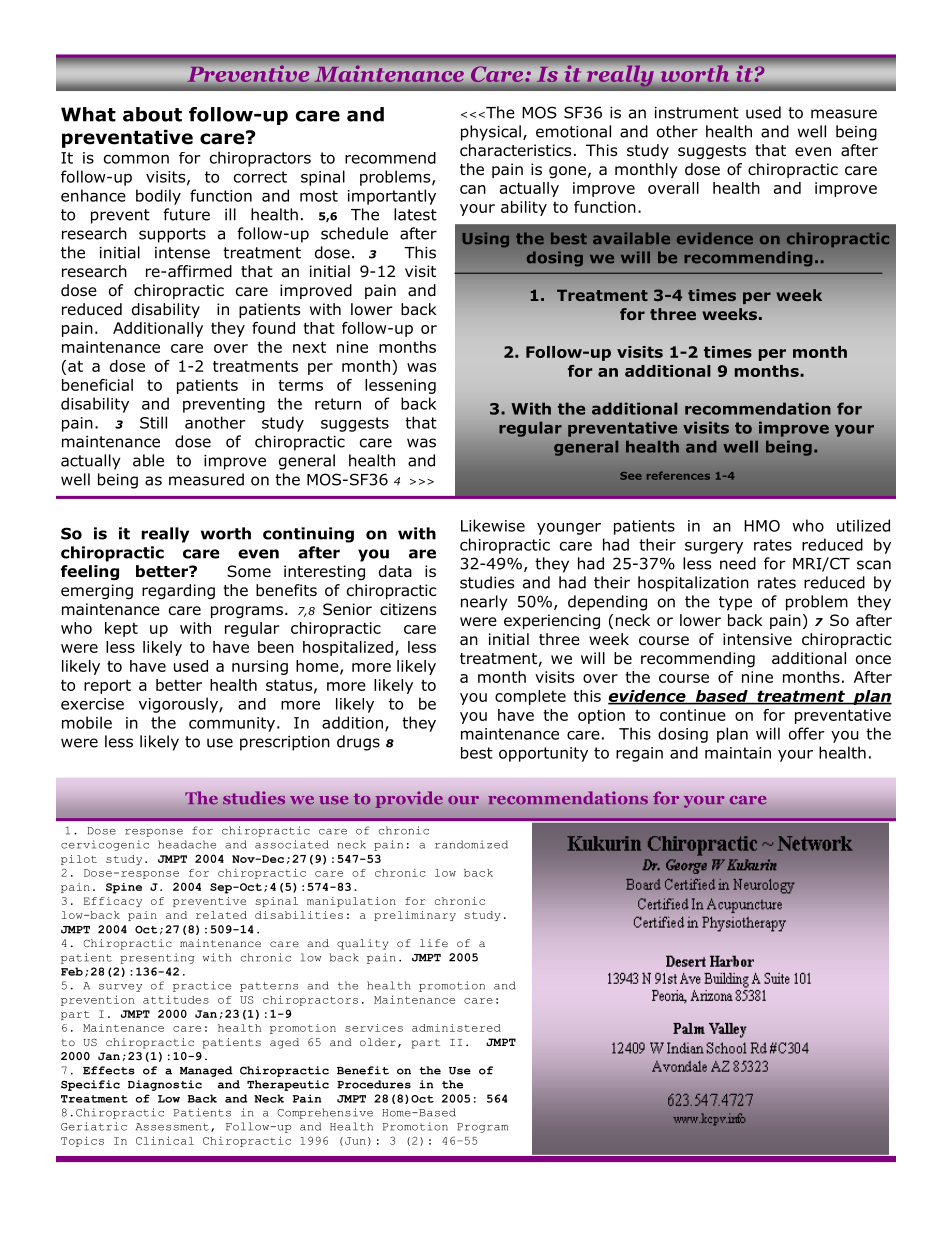 The image size is (952, 1233). What do you see at coordinates (762, 526) in the page?
I see `HMO` at bounding box center [762, 526].
